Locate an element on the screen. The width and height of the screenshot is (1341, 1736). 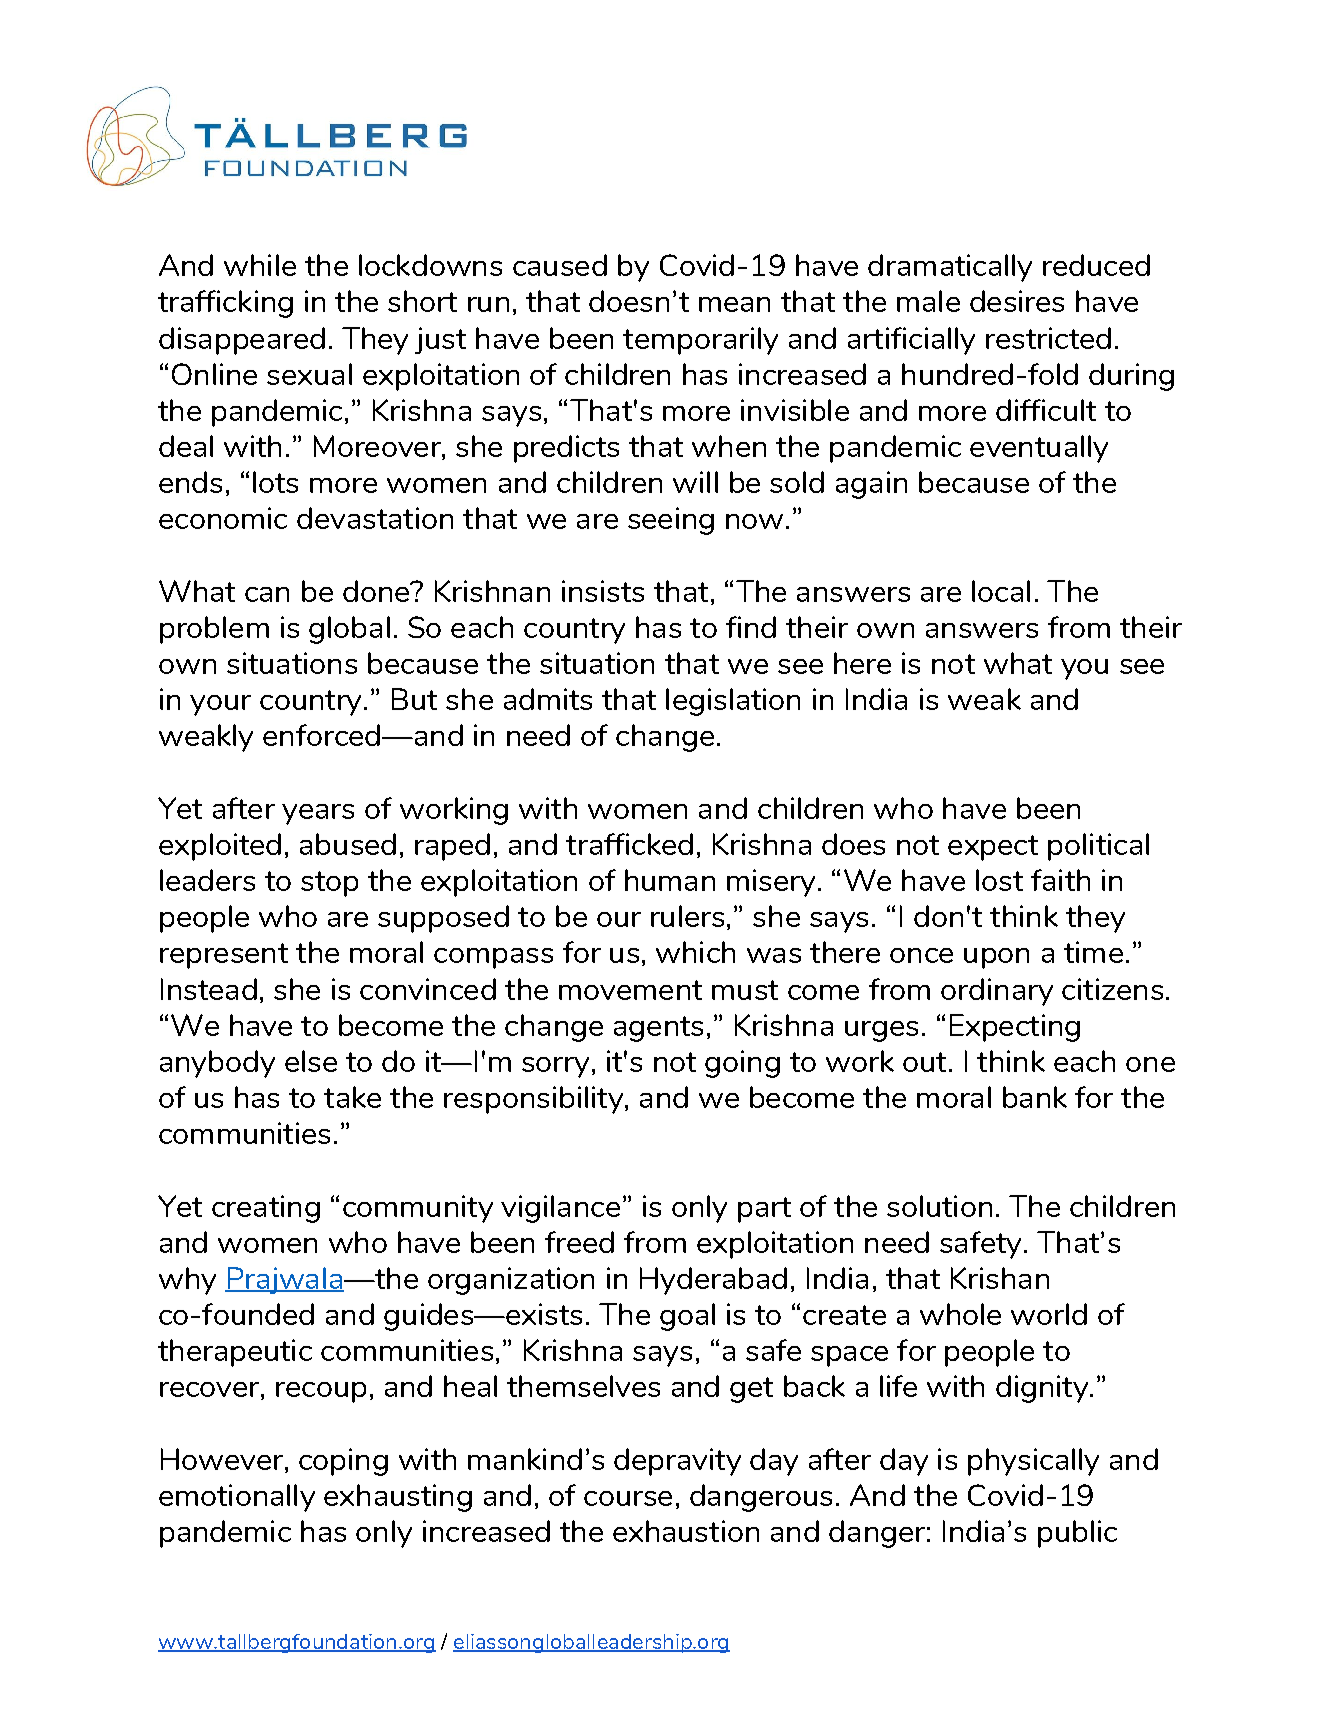
lost is located at coordinates (999, 880).
